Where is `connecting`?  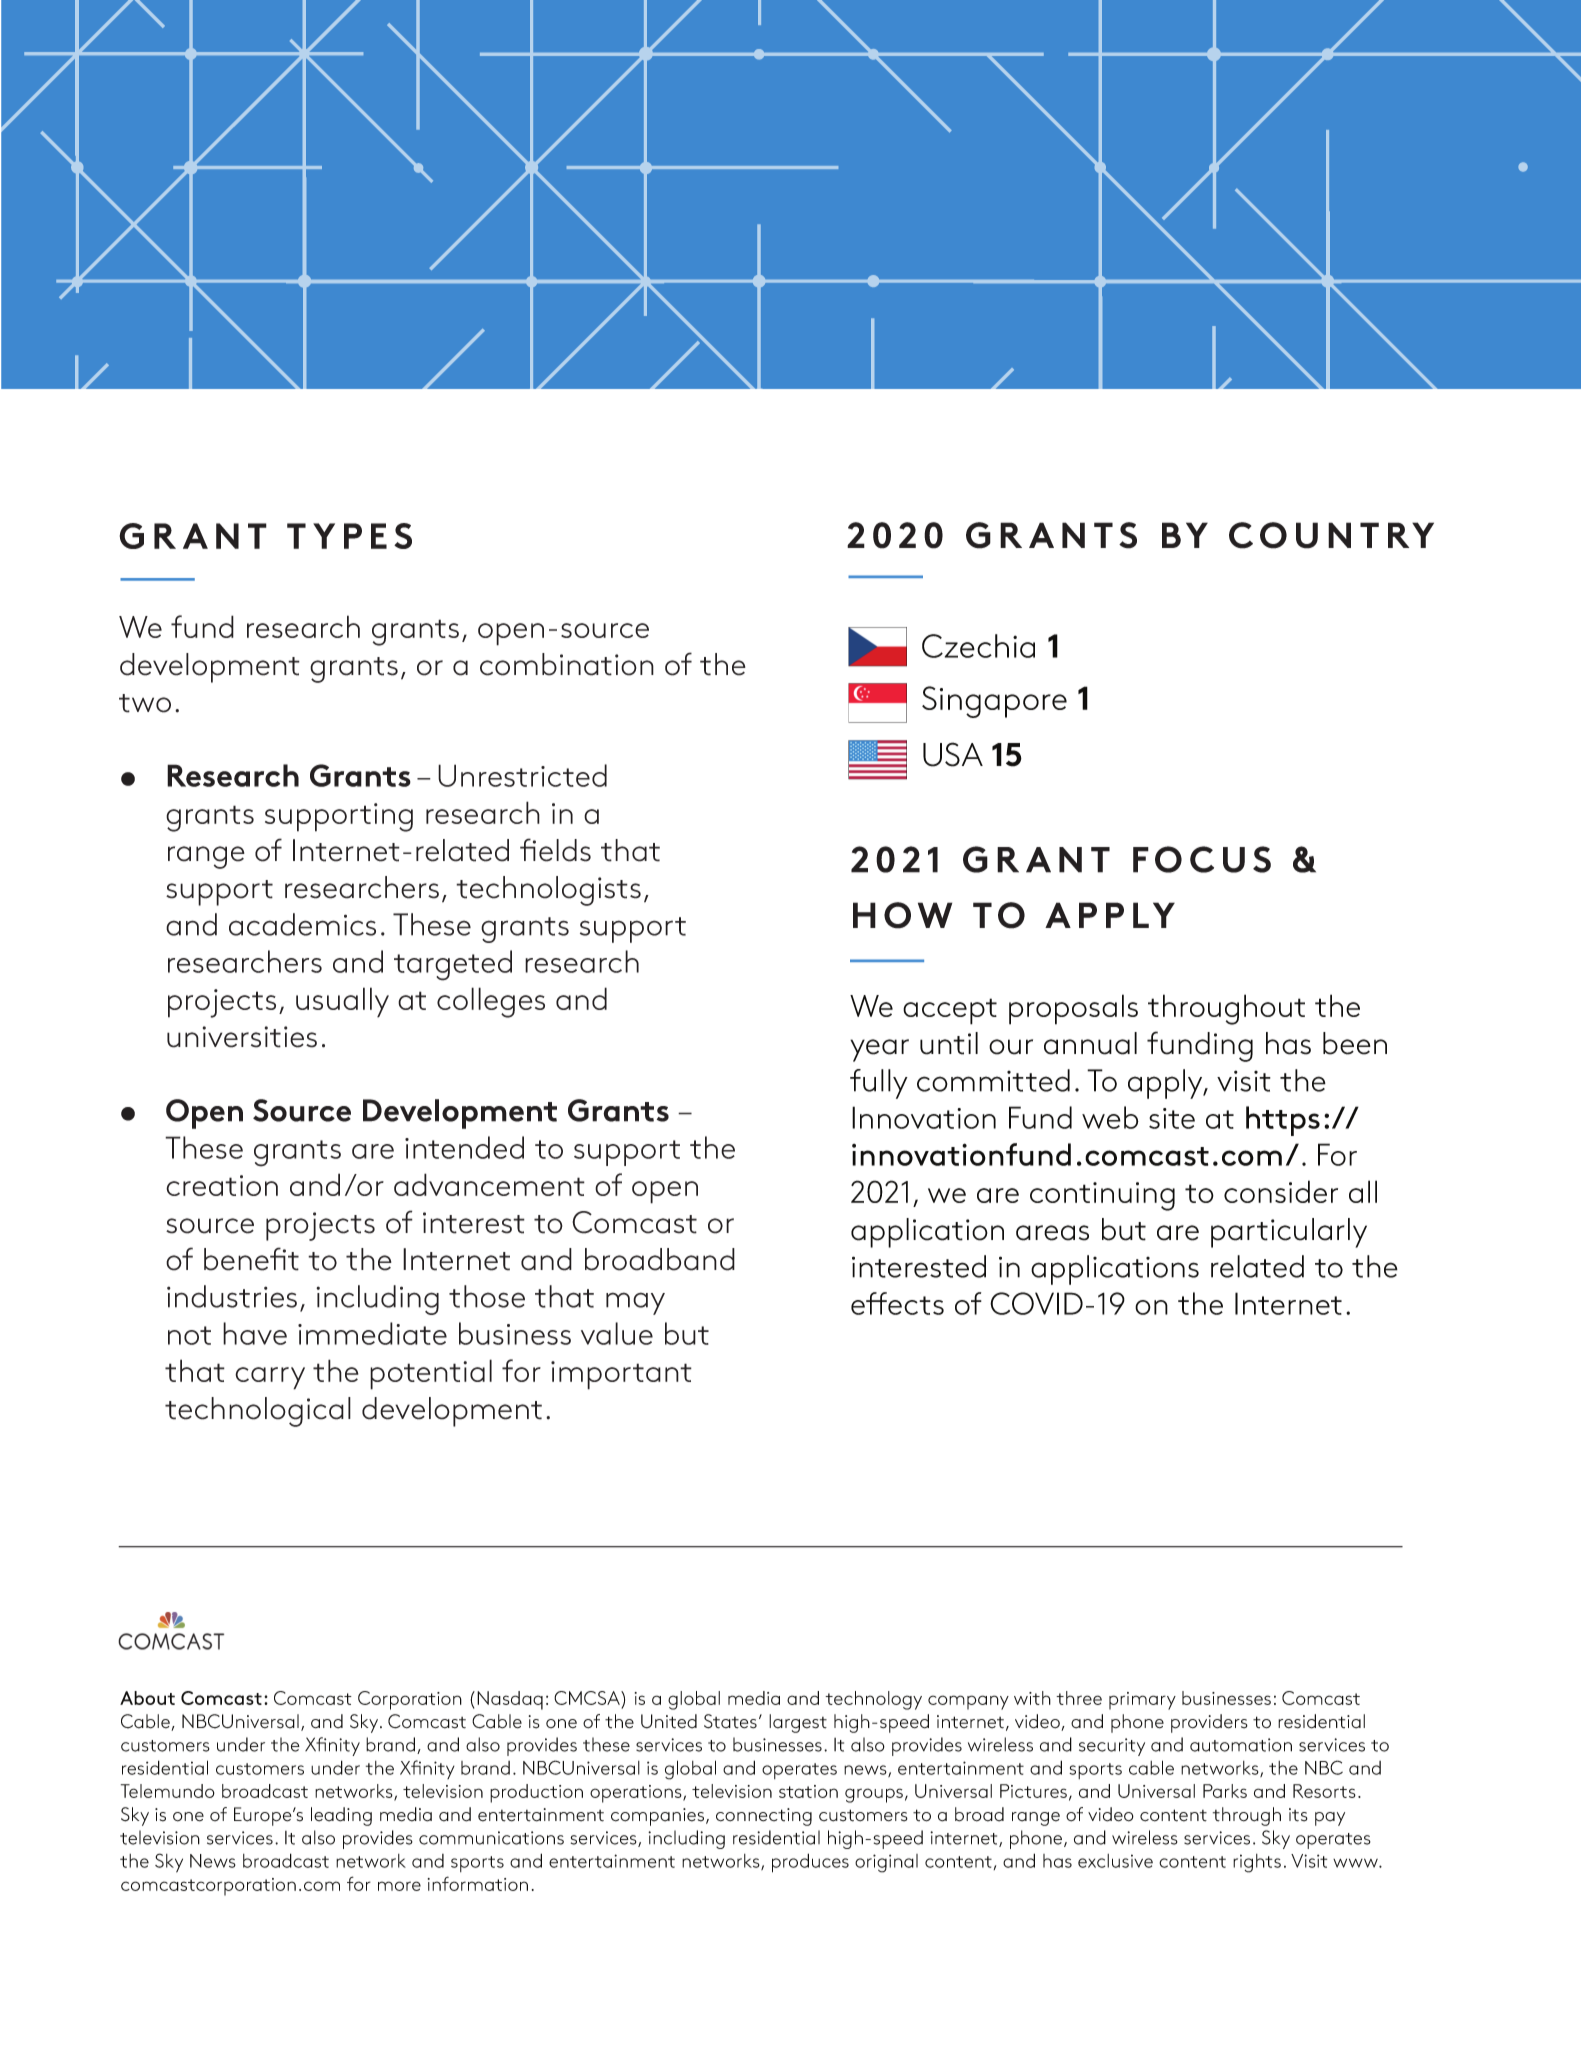 connecting is located at coordinates (764, 1817).
